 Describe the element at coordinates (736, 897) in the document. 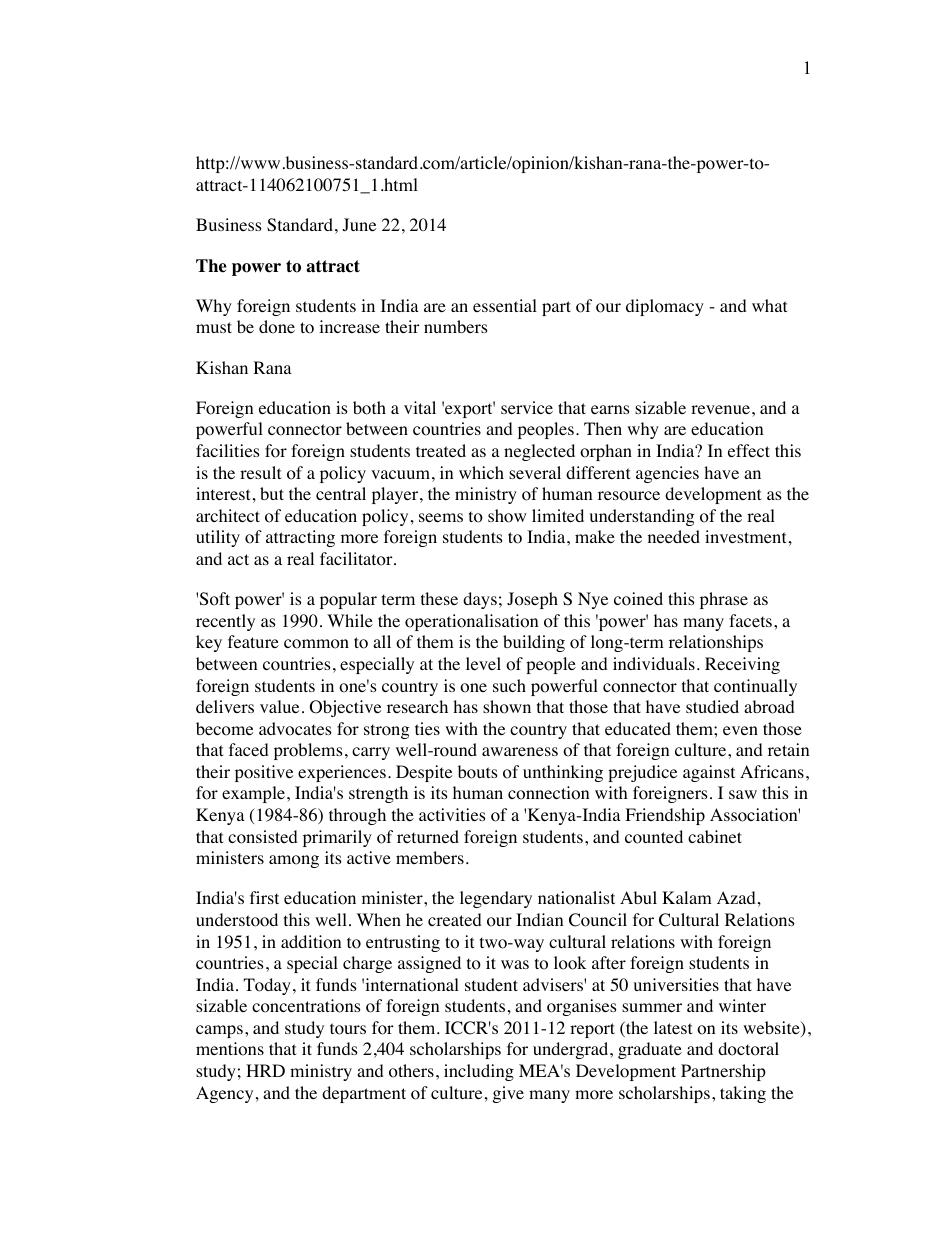

I see `Azad` at that location.
